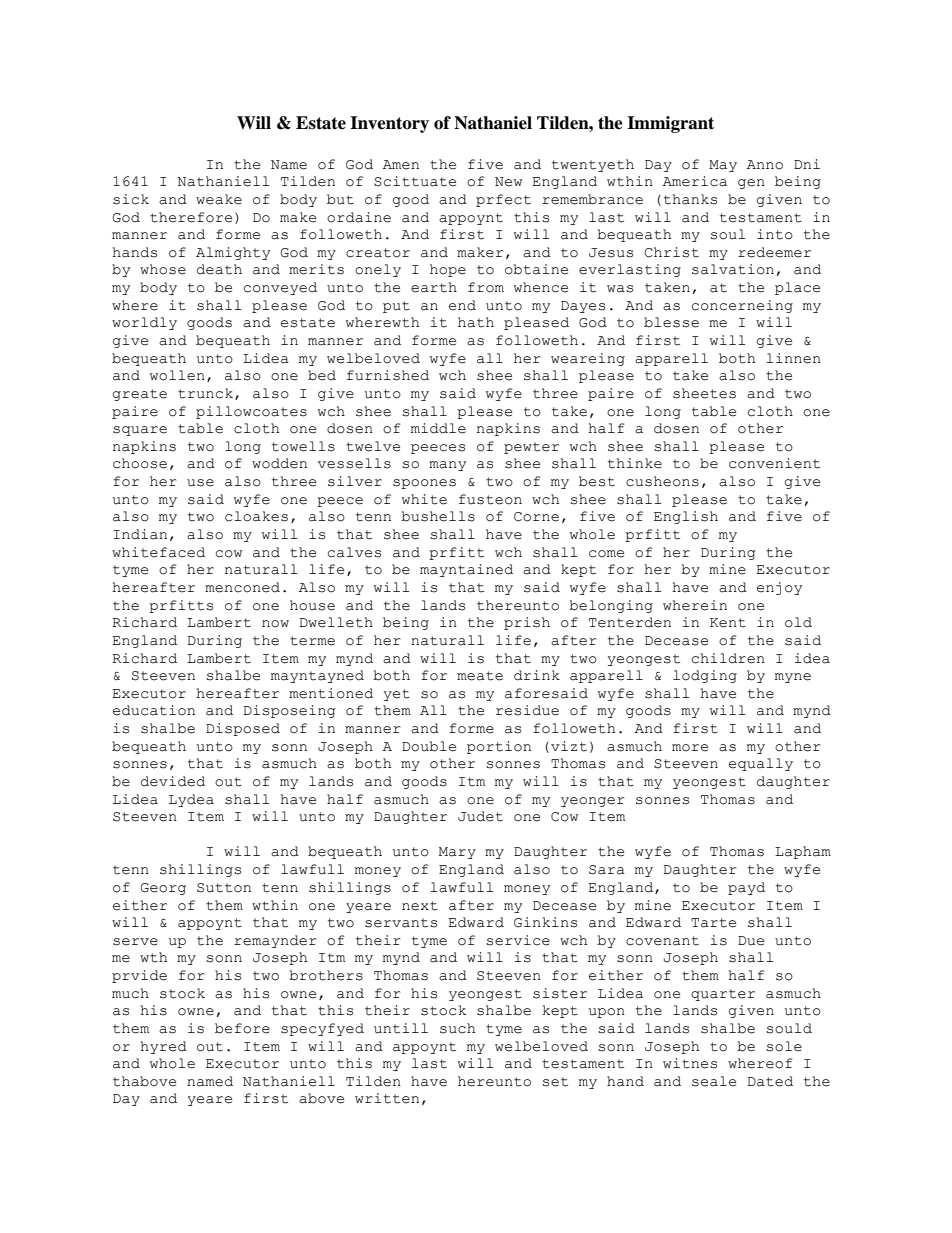  What do you see at coordinates (508, 182) in the image?
I see `New` at bounding box center [508, 182].
